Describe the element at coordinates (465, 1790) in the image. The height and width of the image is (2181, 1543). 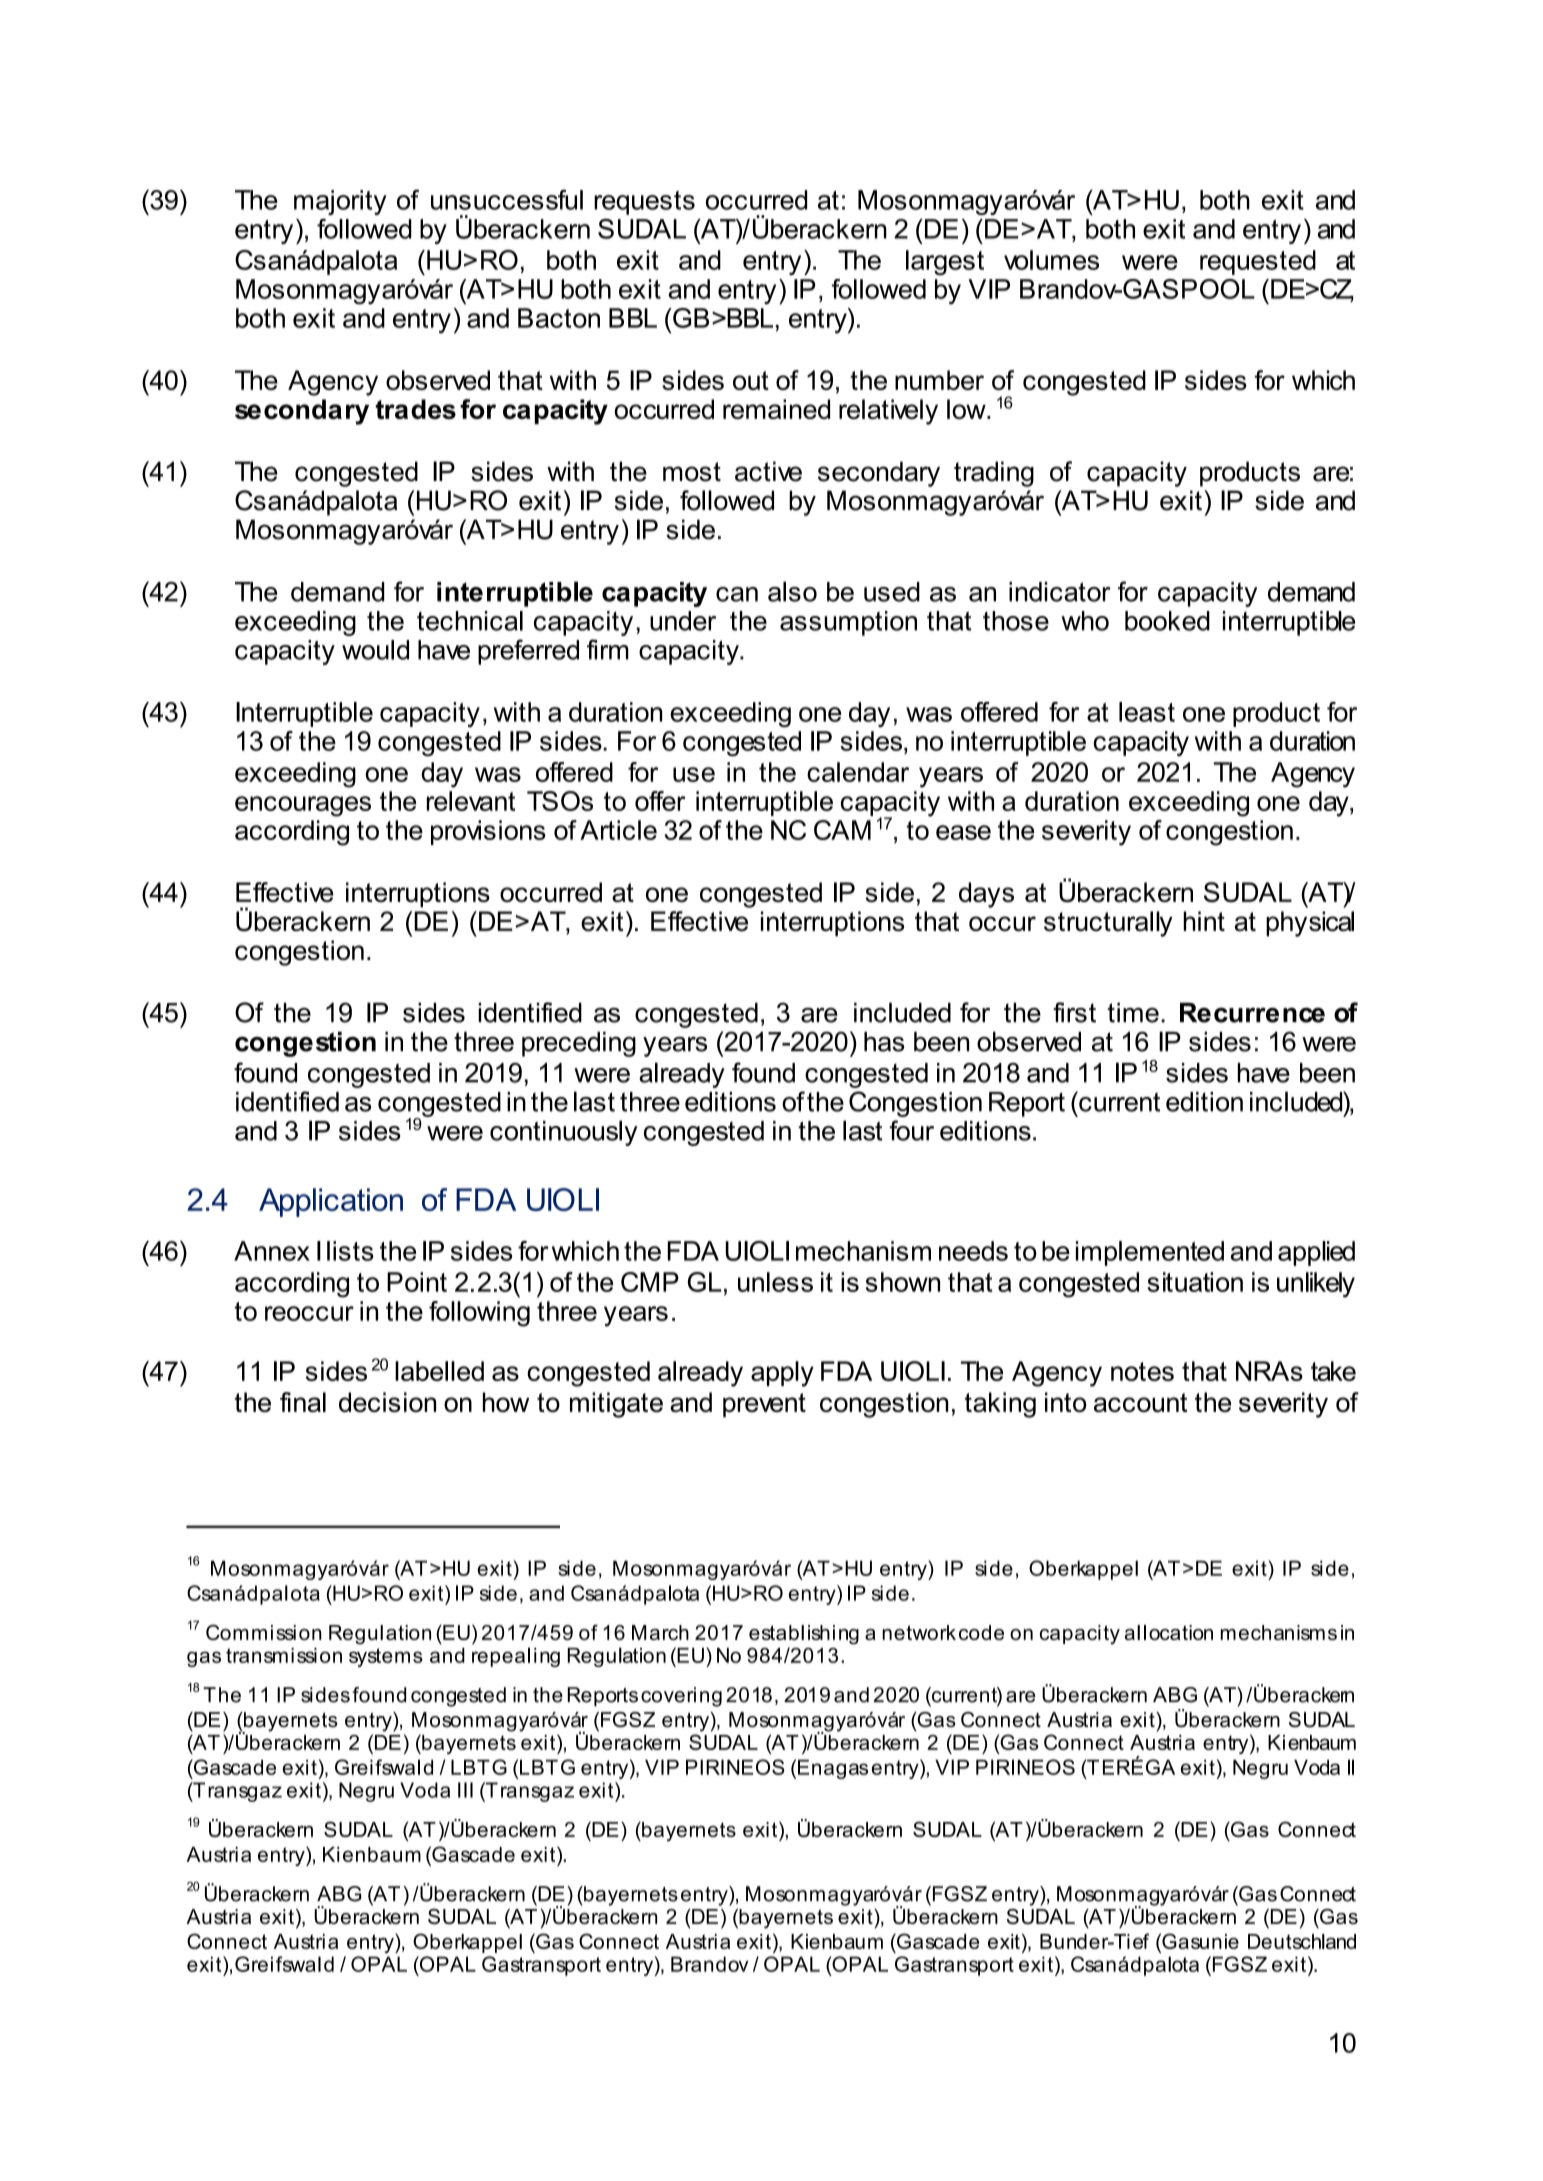
I see `III` at that location.
